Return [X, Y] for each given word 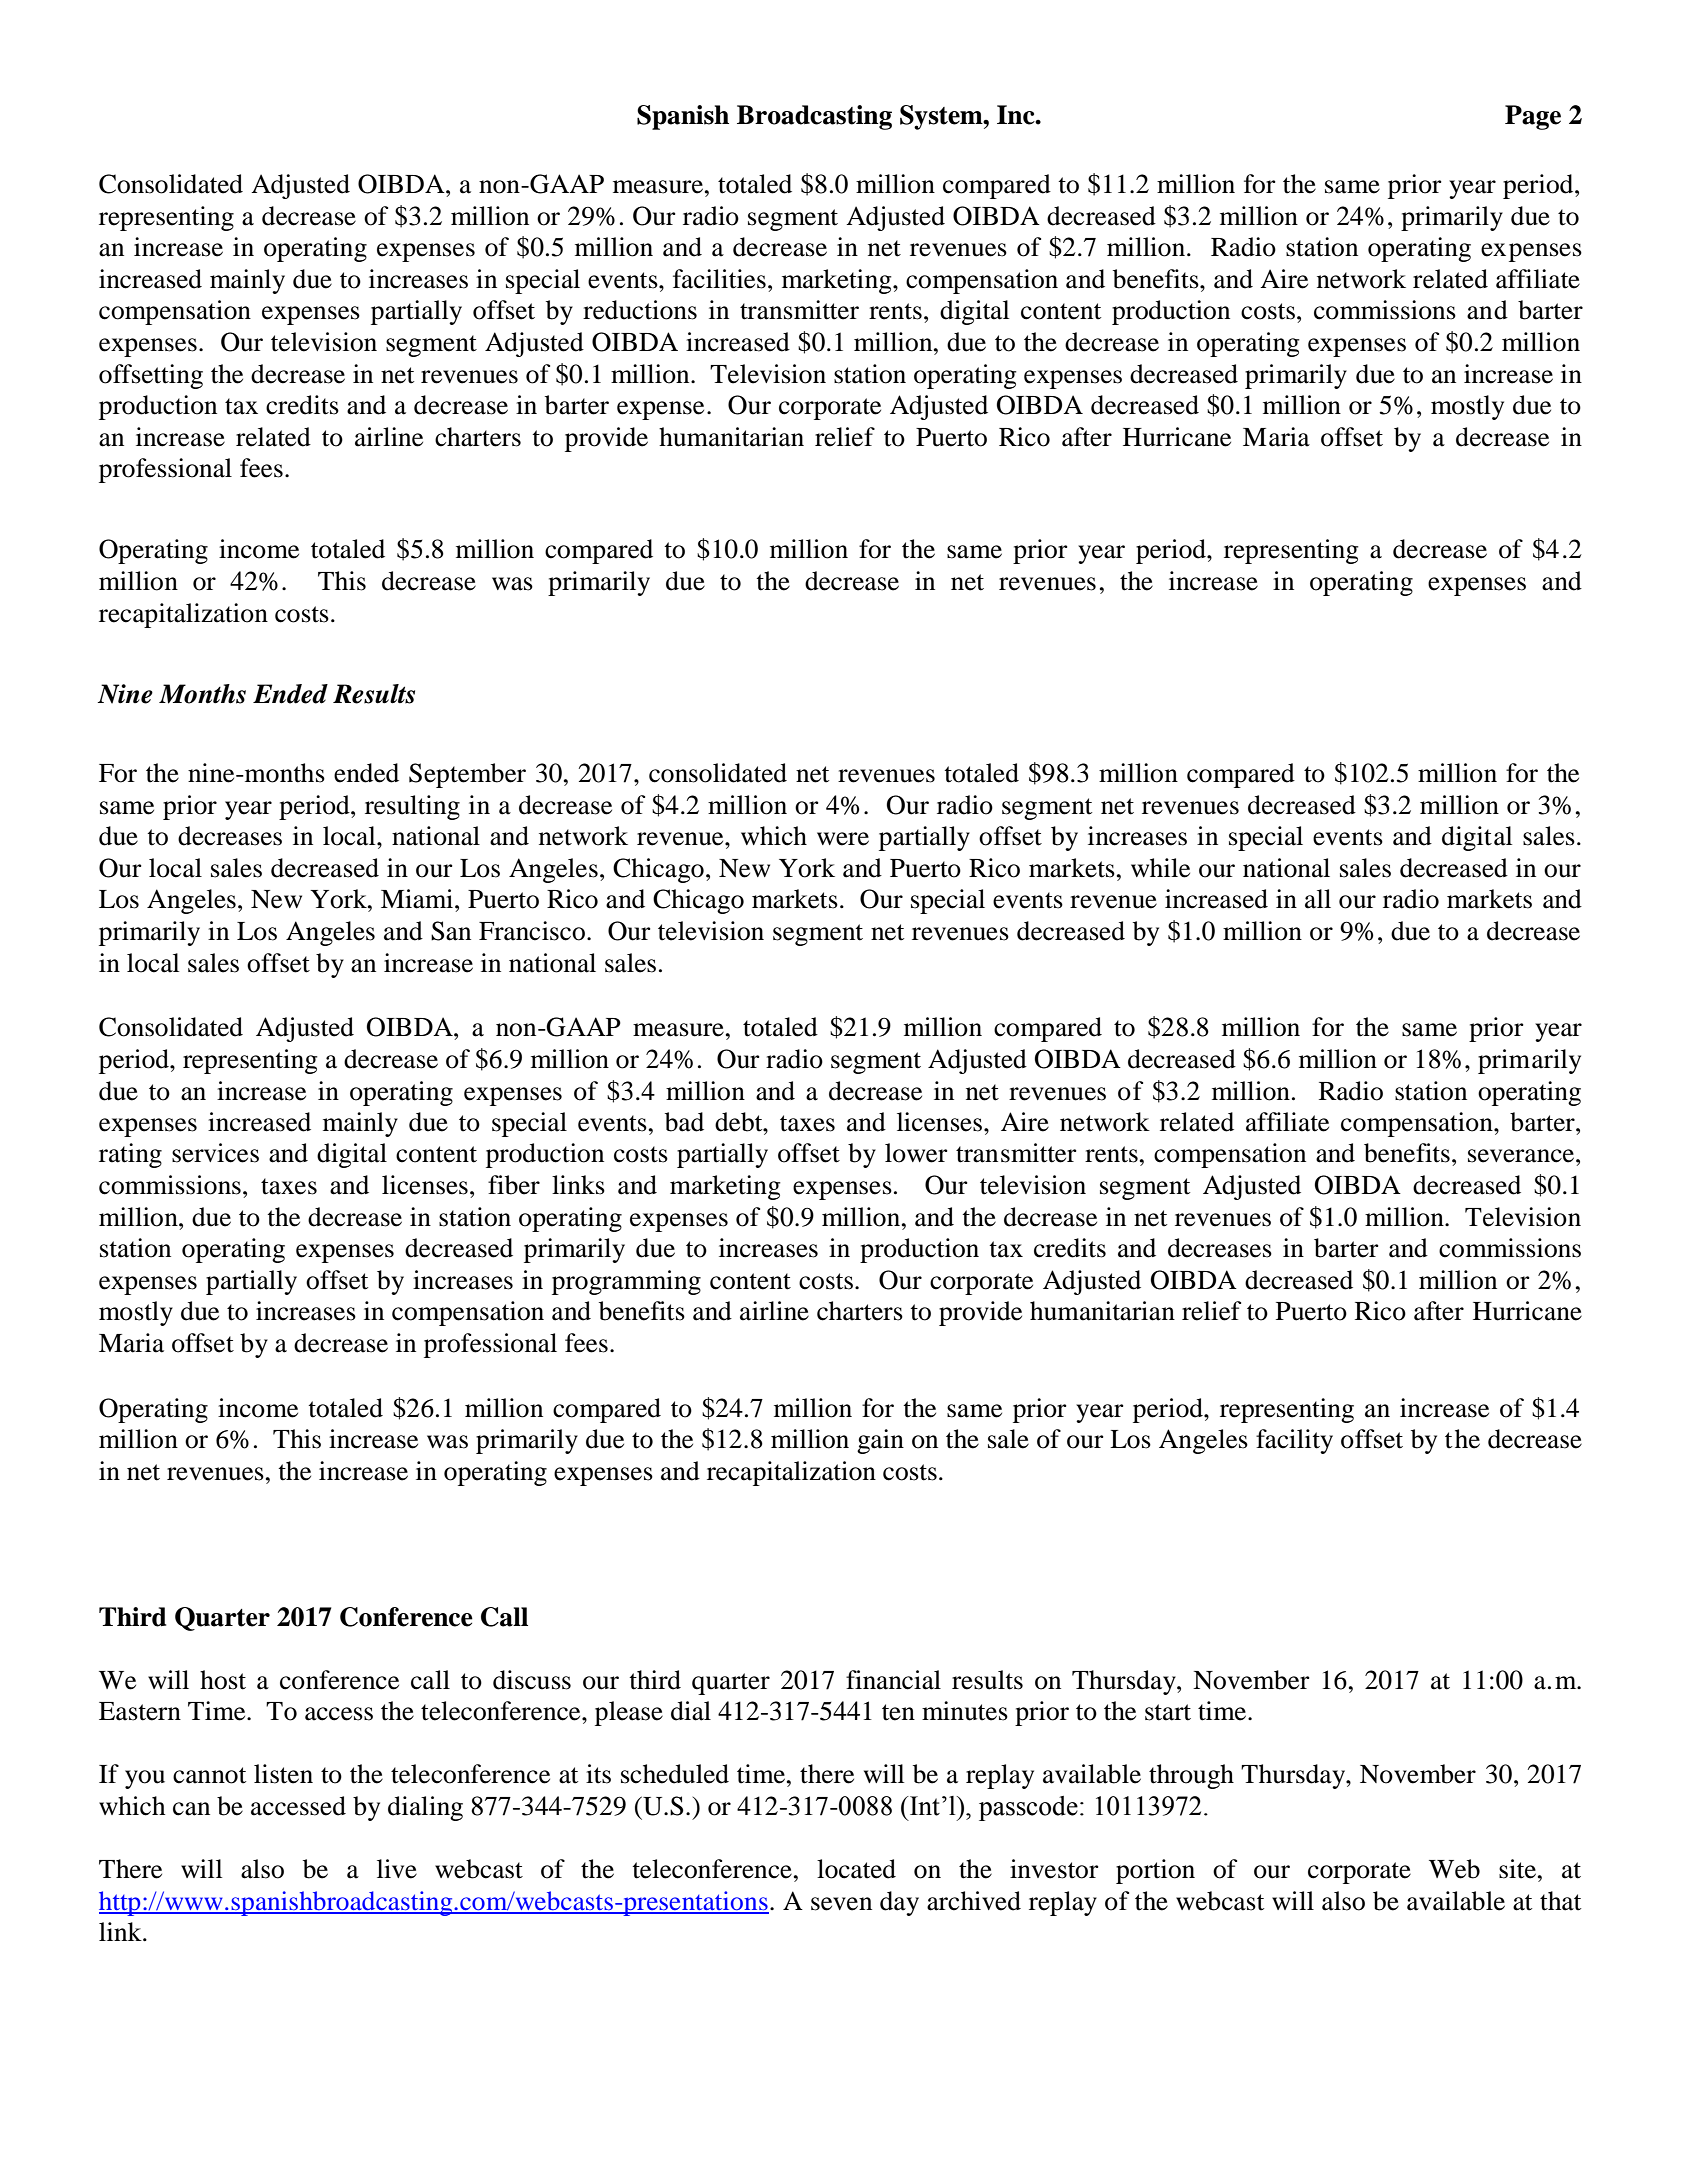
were [843, 839]
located [856, 1869]
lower [916, 1153]
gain [880, 1441]
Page [1533, 117]
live [397, 1869]
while [1160, 868]
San [451, 931]
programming [626, 1282]
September [467, 775]
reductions [640, 310]
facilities [719, 279]
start [1168, 1712]
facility [1294, 1441]
